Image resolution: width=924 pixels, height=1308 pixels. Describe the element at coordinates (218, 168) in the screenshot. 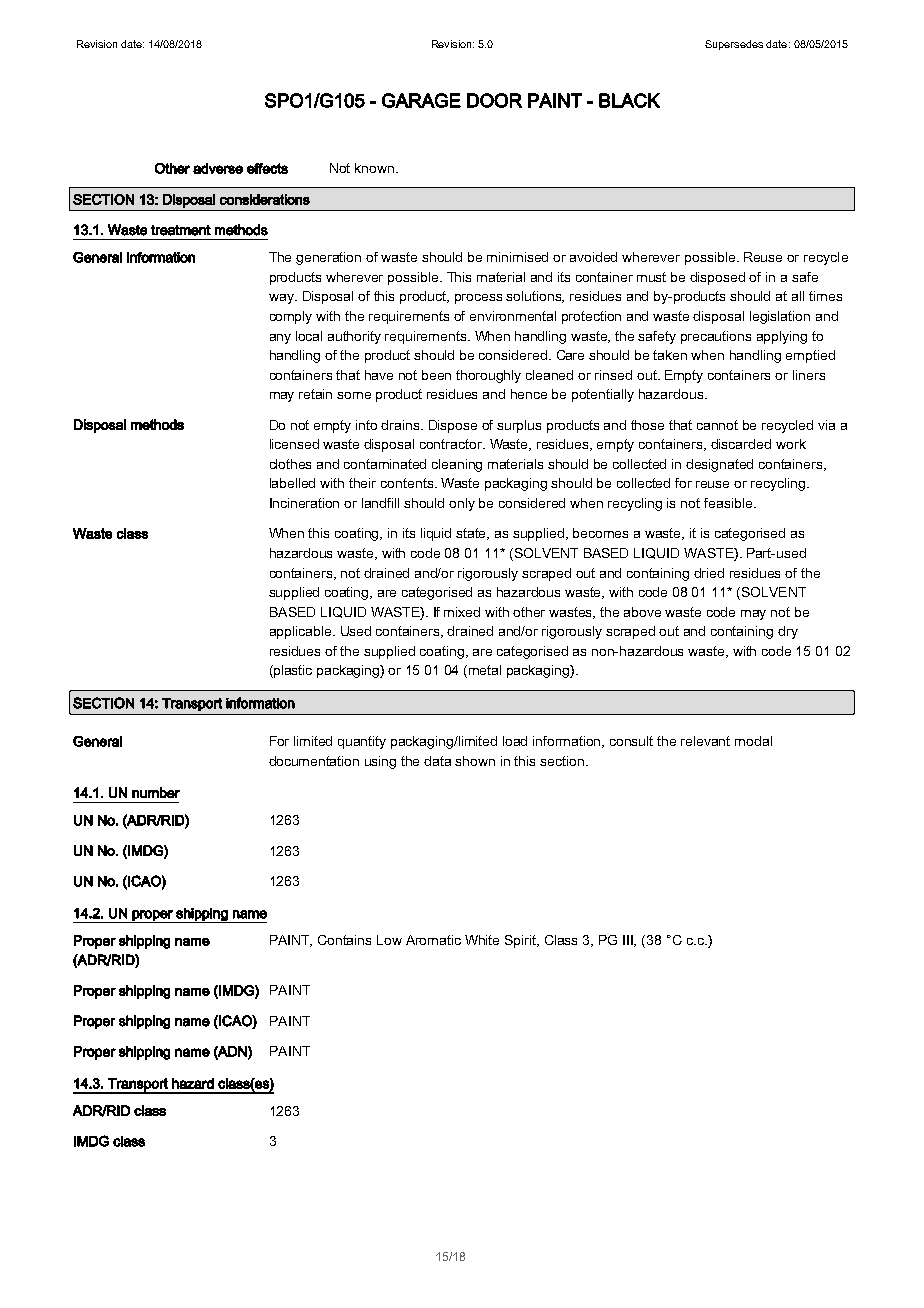

I see `adverse` at that location.
